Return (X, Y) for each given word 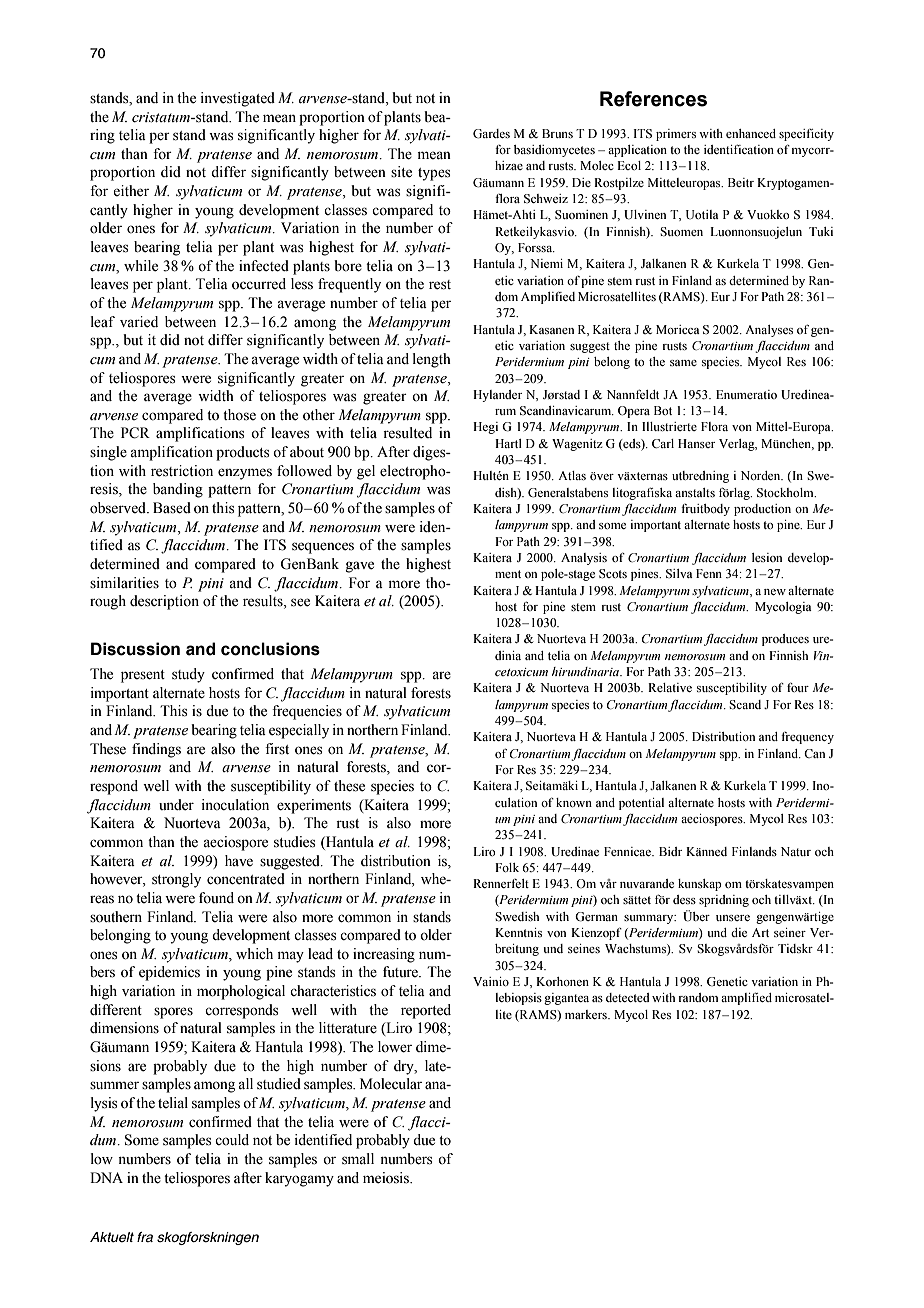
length (432, 360)
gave (359, 567)
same (683, 363)
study (188, 675)
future (401, 972)
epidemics (169, 973)
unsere (733, 918)
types (434, 174)
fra (145, 1237)
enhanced (751, 133)
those (239, 415)
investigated (237, 99)
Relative (670, 687)
